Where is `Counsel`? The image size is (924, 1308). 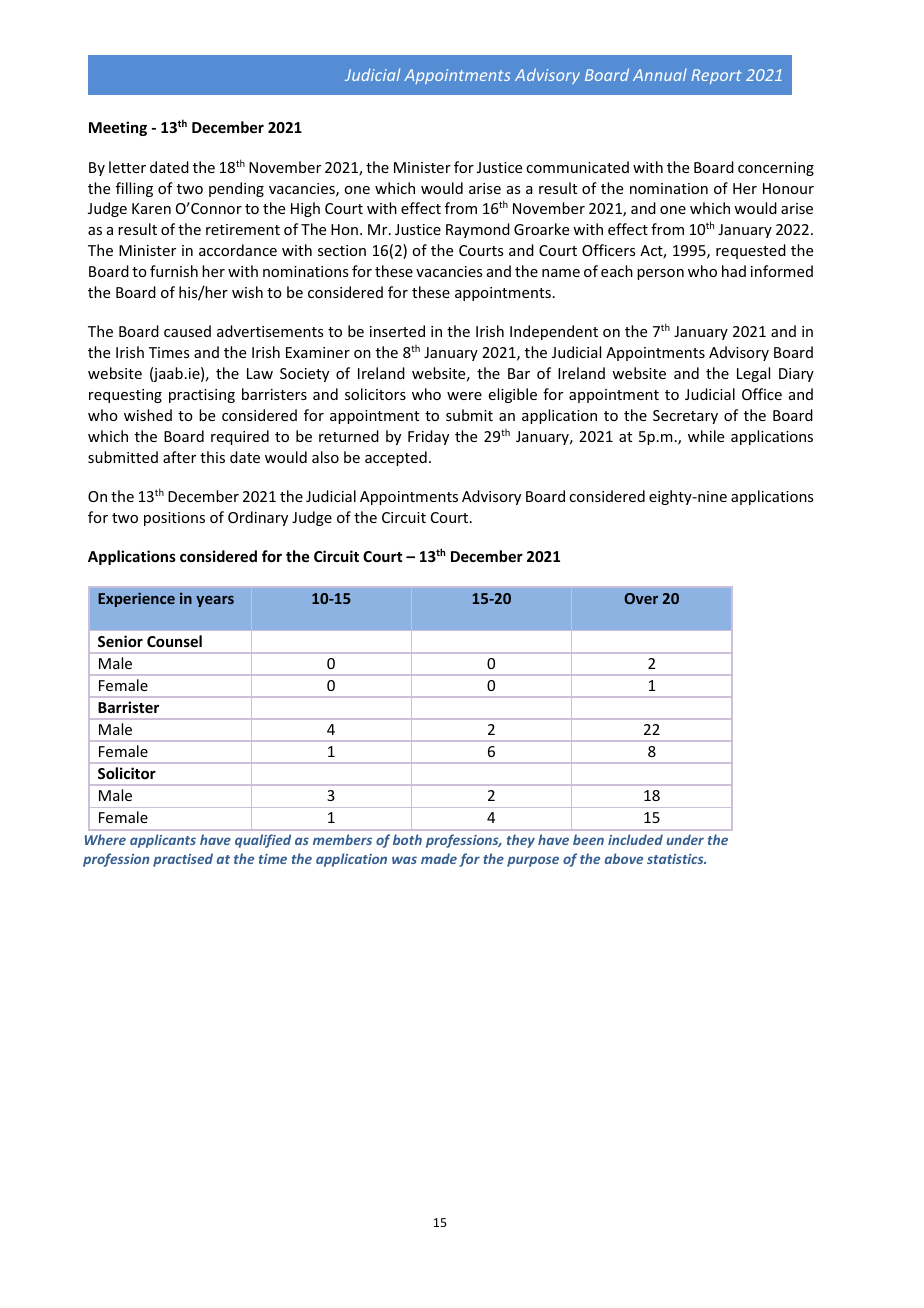
Counsel is located at coordinates (174, 641).
